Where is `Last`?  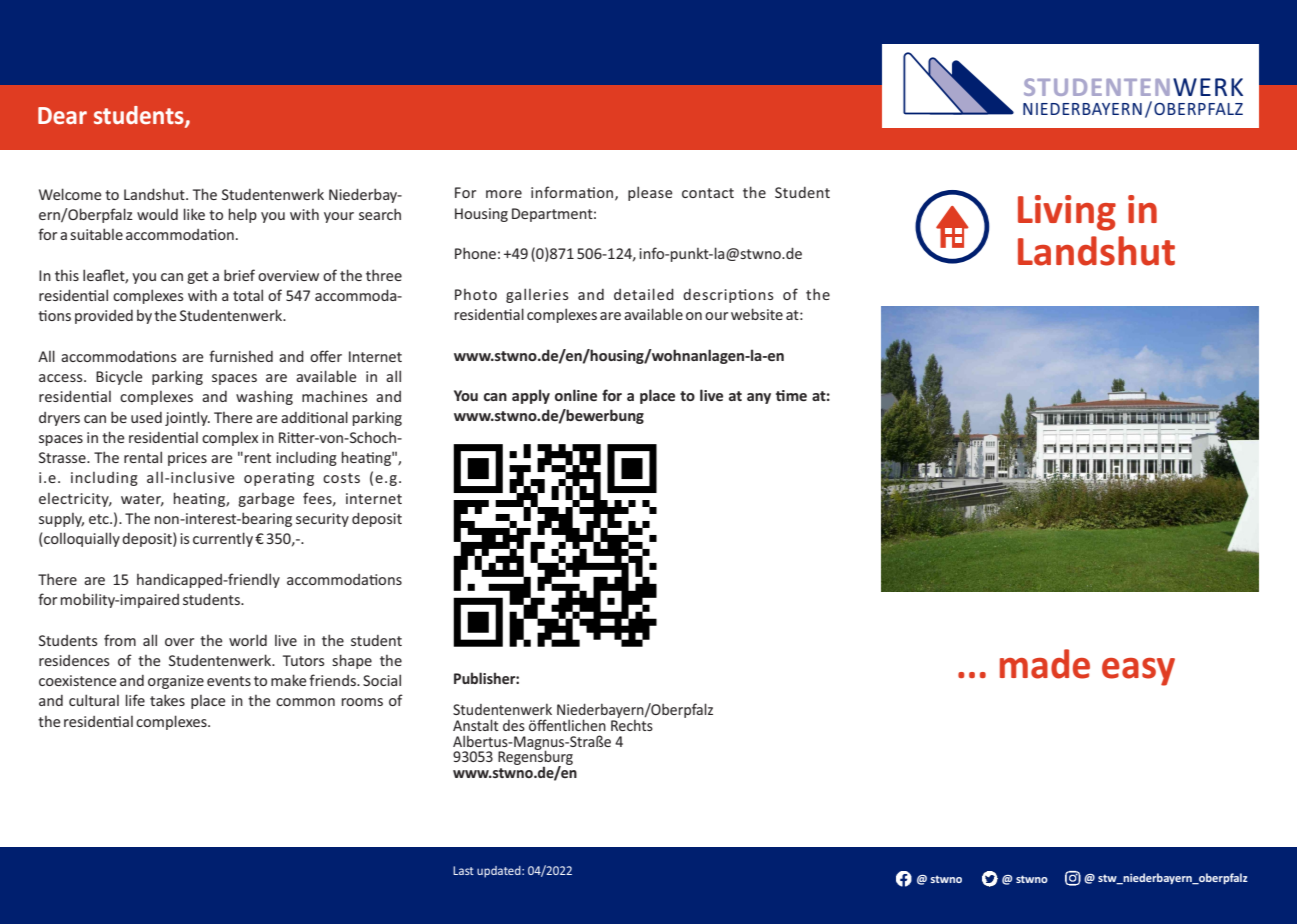 Last is located at coordinates (463, 870).
